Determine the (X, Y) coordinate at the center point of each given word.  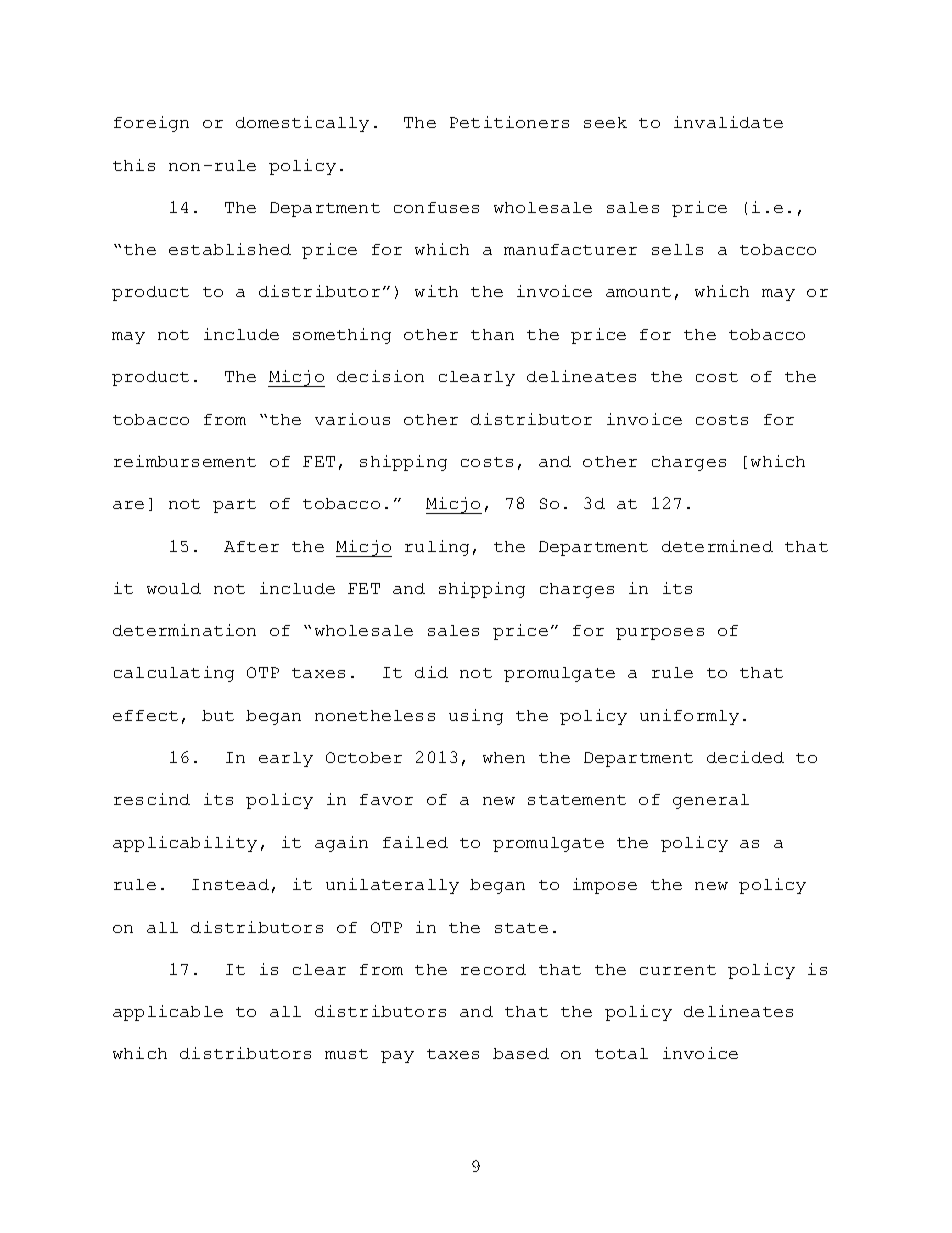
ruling (437, 548)
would (174, 588)
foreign (151, 124)
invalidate (728, 122)
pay (397, 1057)
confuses (436, 207)
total (621, 1053)
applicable (168, 1013)
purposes (660, 634)
